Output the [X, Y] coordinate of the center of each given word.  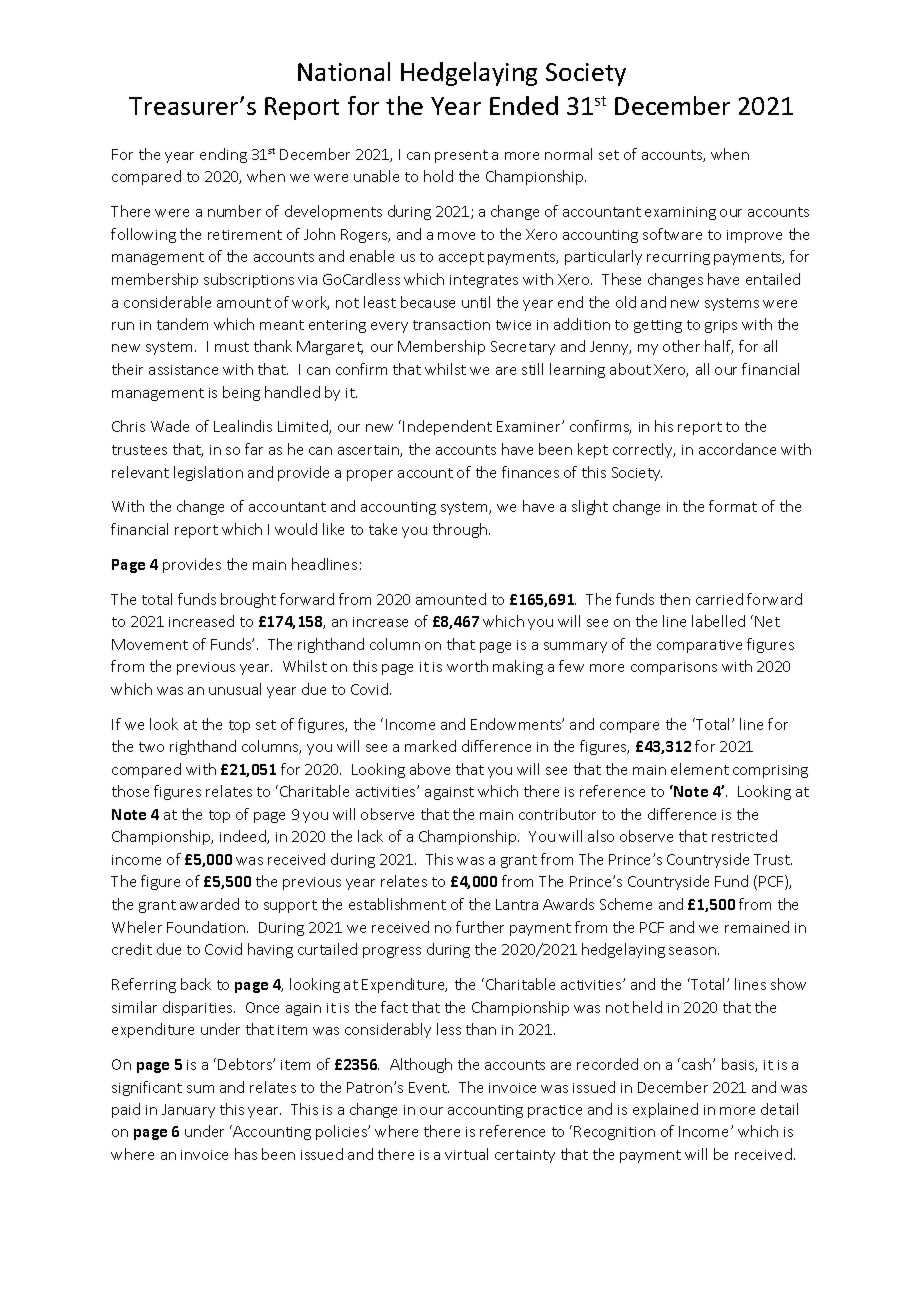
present [461, 156]
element [700, 769]
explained [665, 1110]
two [151, 747]
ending [223, 155]
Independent [447, 427]
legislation [208, 473]
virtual [466, 1154]
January [188, 1111]
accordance [737, 449]
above [430, 769]
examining [680, 213]
